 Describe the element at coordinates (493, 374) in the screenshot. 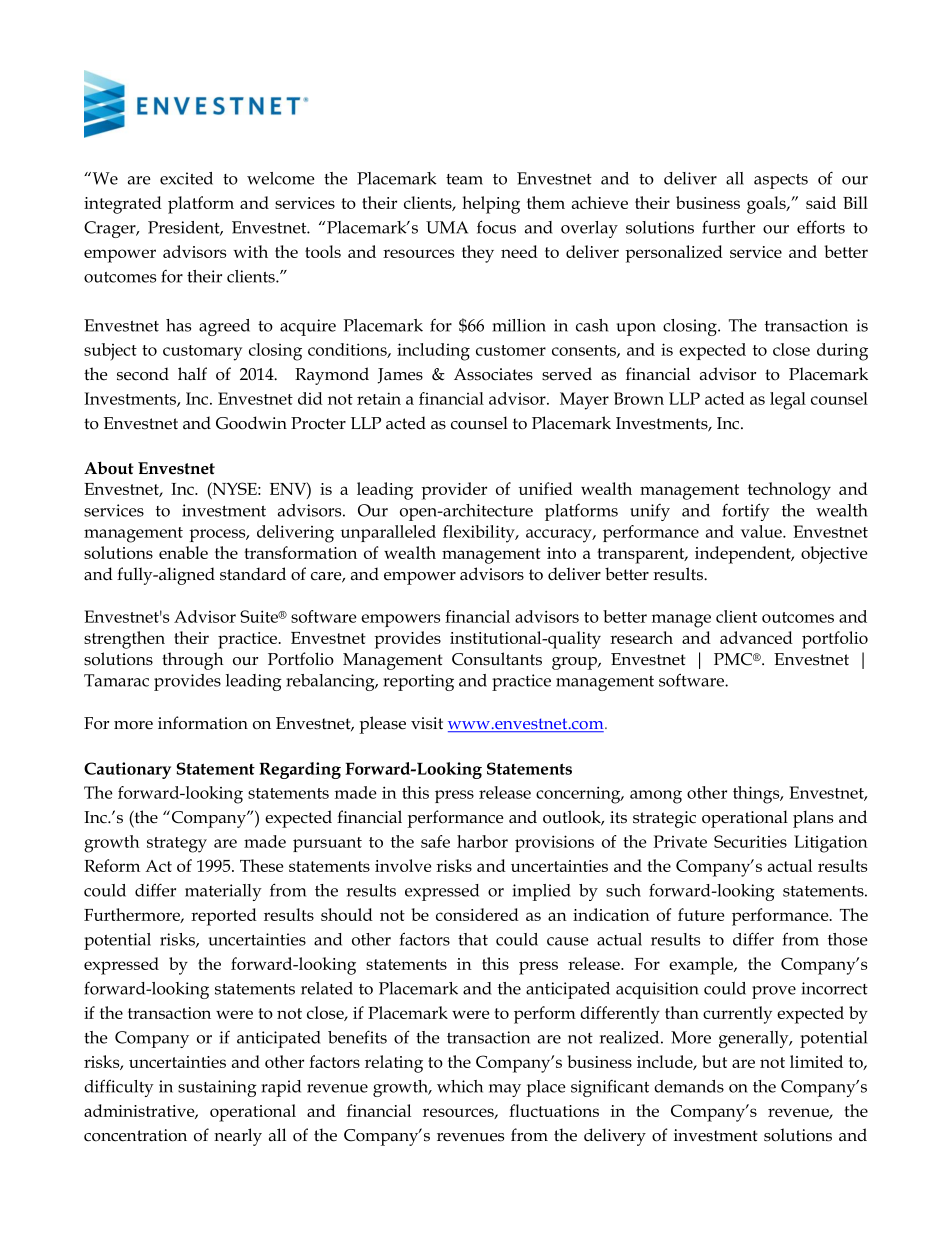

I see `Associates` at that location.
